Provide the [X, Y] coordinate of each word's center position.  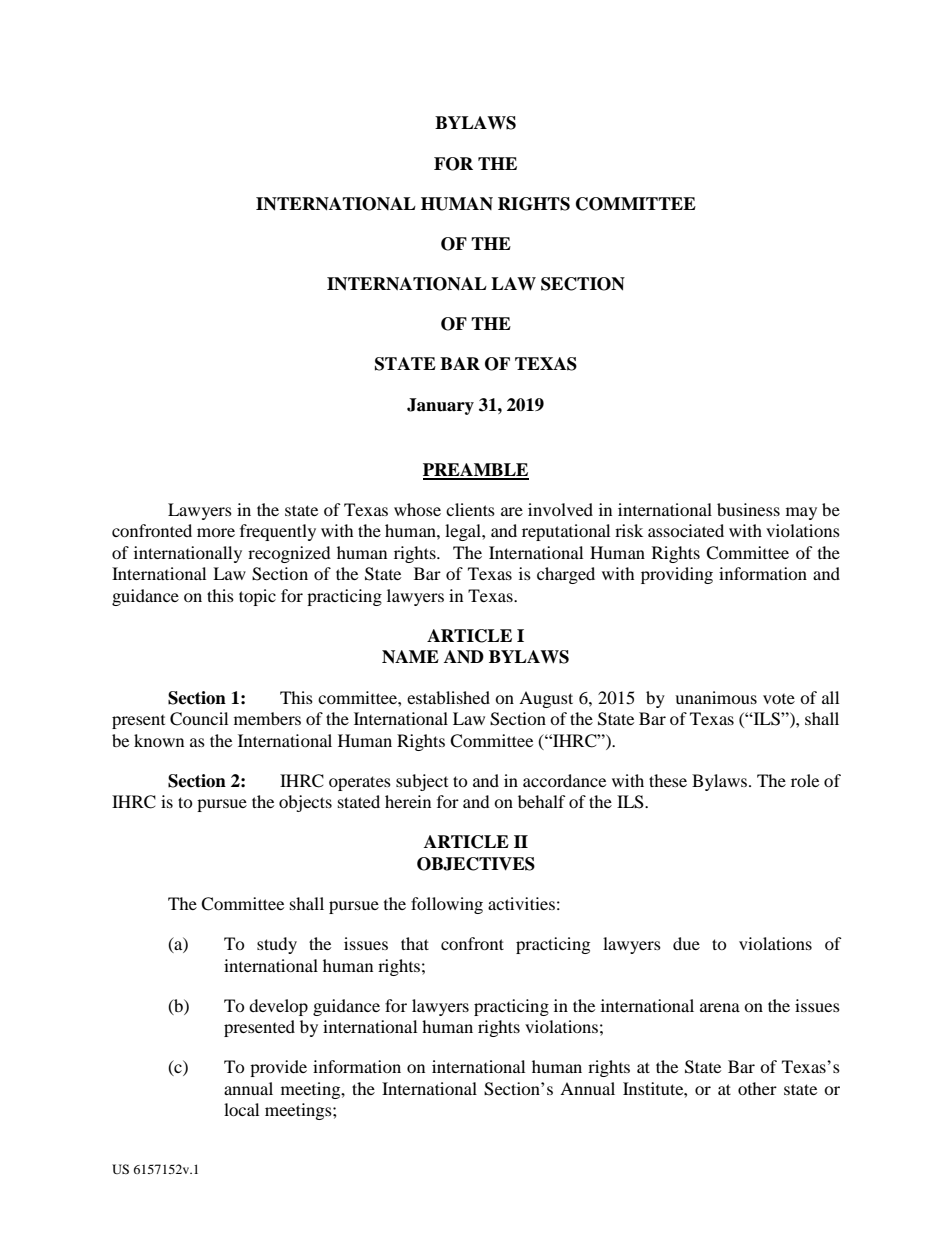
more [216, 532]
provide [278, 1068]
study [277, 945]
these [668, 780]
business [748, 509]
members [267, 718]
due [686, 943]
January [440, 406]
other [757, 1088]
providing [677, 575]
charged [566, 575]
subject [422, 782]
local [241, 1109]
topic [257, 597]
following [447, 905]
